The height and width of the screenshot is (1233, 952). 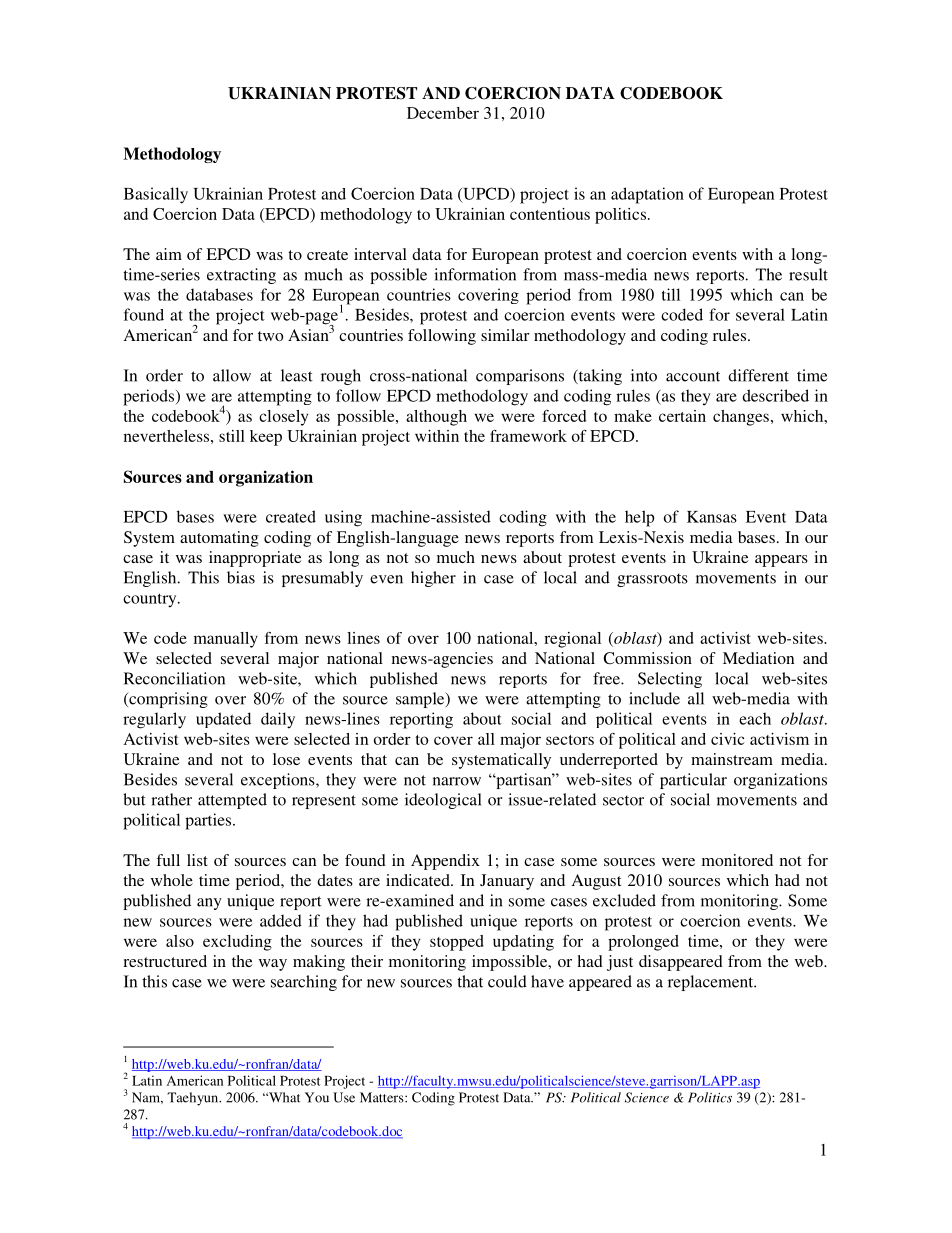 I want to click on Basically, so click(x=156, y=195).
